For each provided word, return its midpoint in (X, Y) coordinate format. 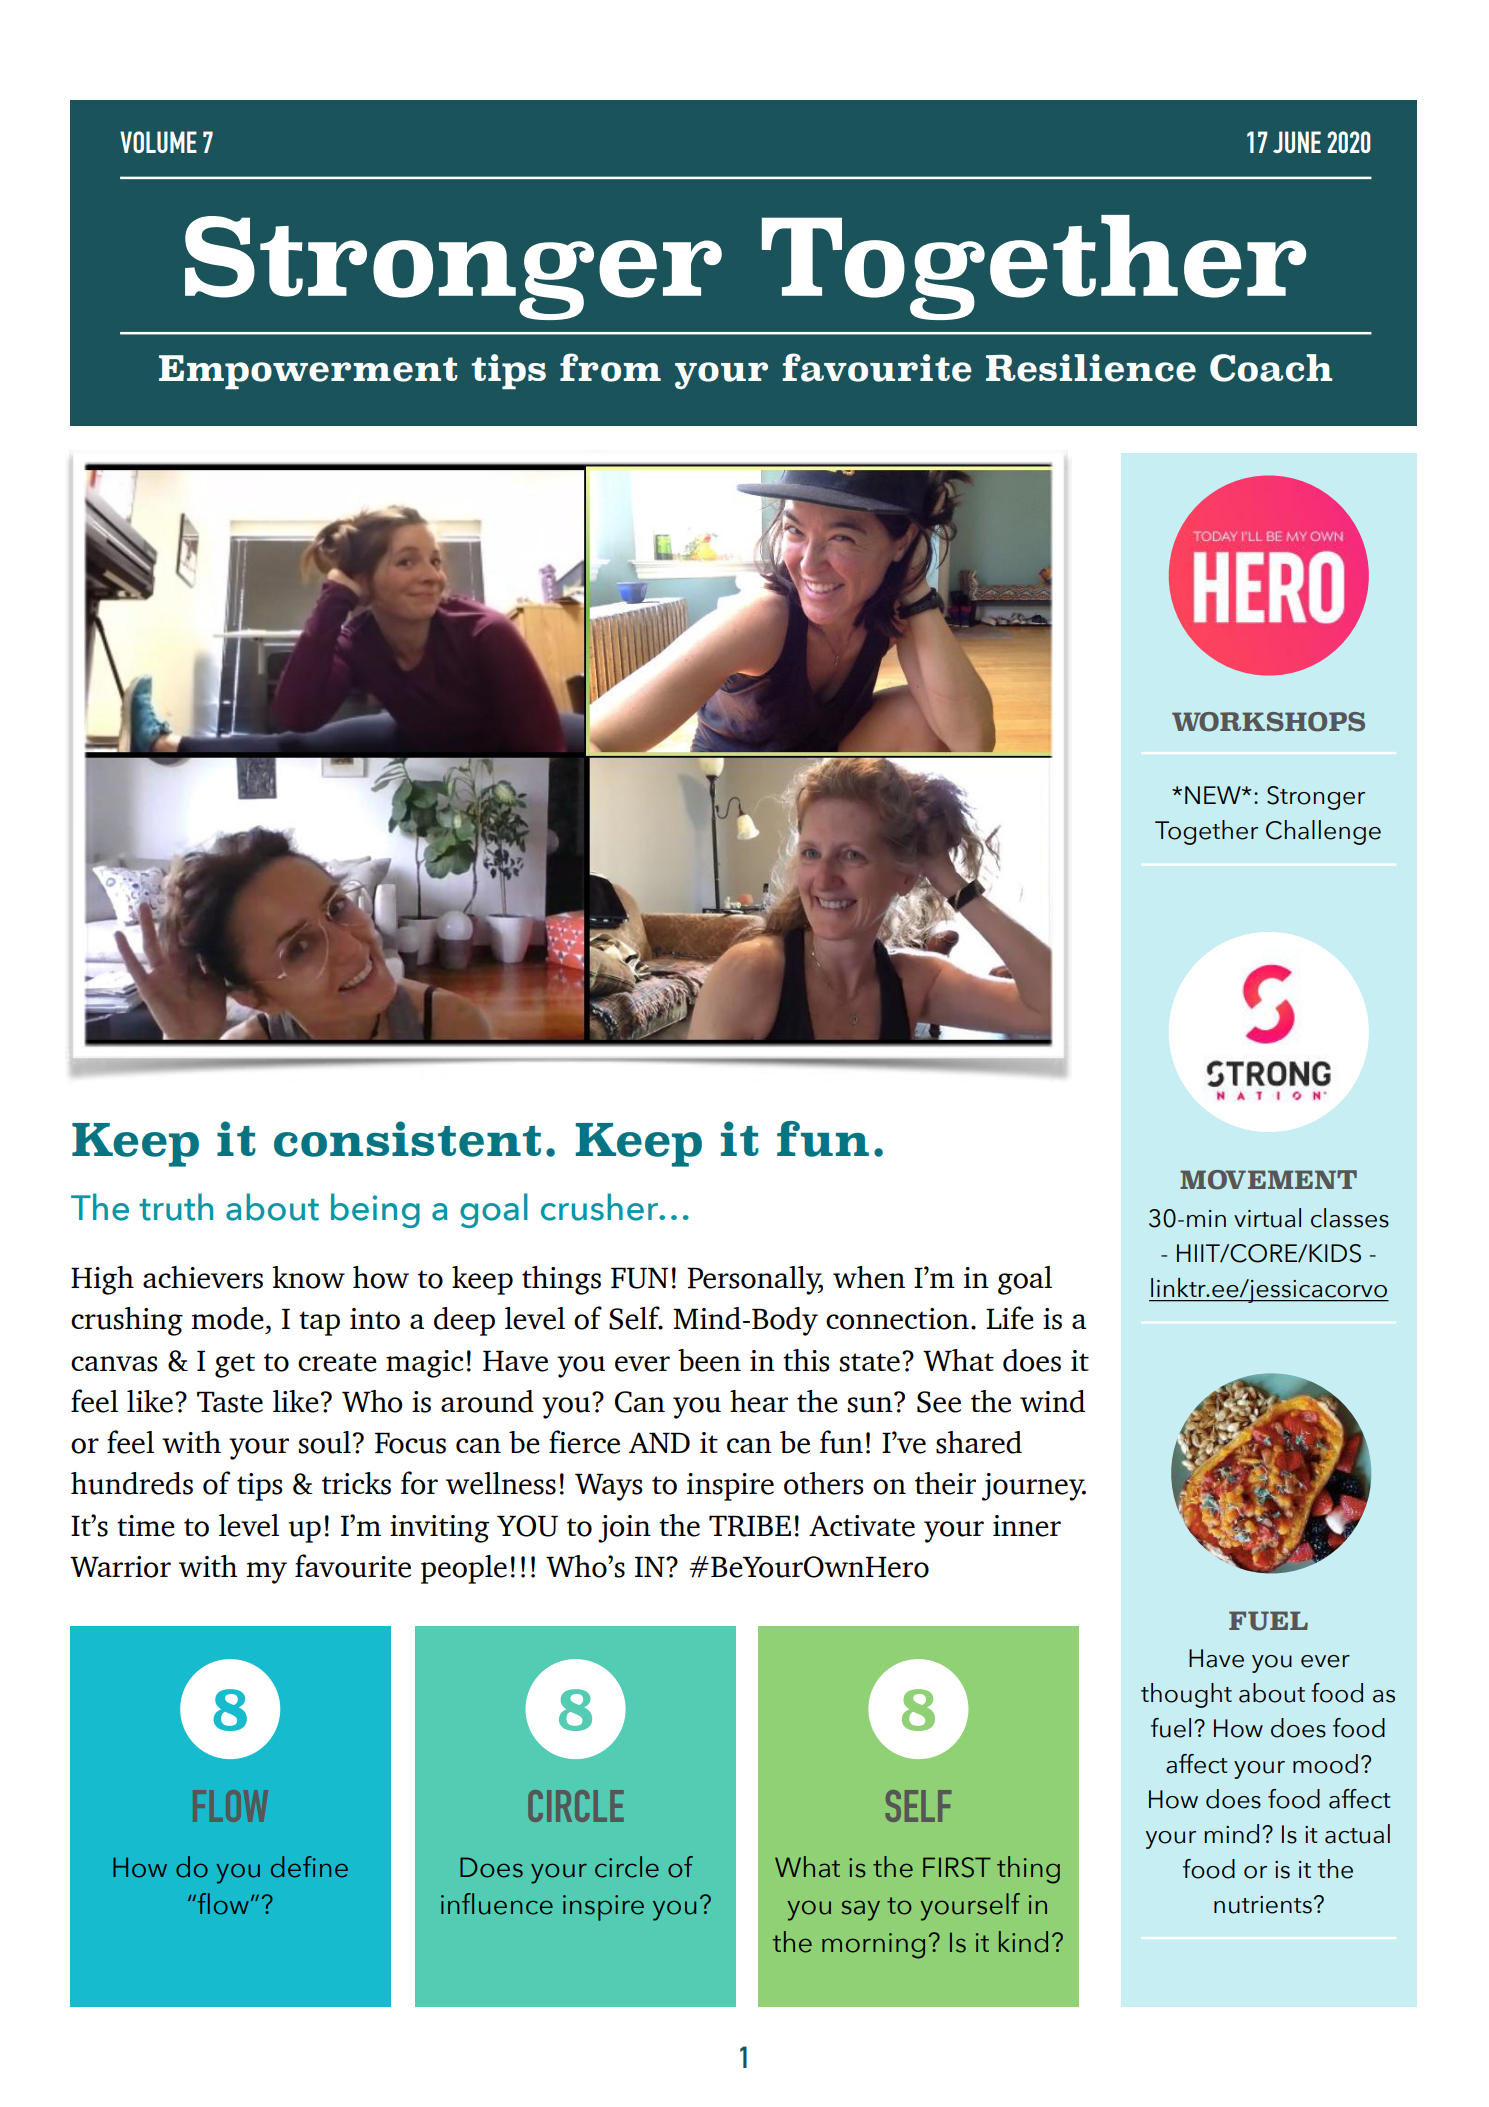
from (610, 367)
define (309, 1867)
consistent (407, 1139)
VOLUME (158, 142)
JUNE (1297, 142)
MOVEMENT (1268, 1180)
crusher (600, 1207)
